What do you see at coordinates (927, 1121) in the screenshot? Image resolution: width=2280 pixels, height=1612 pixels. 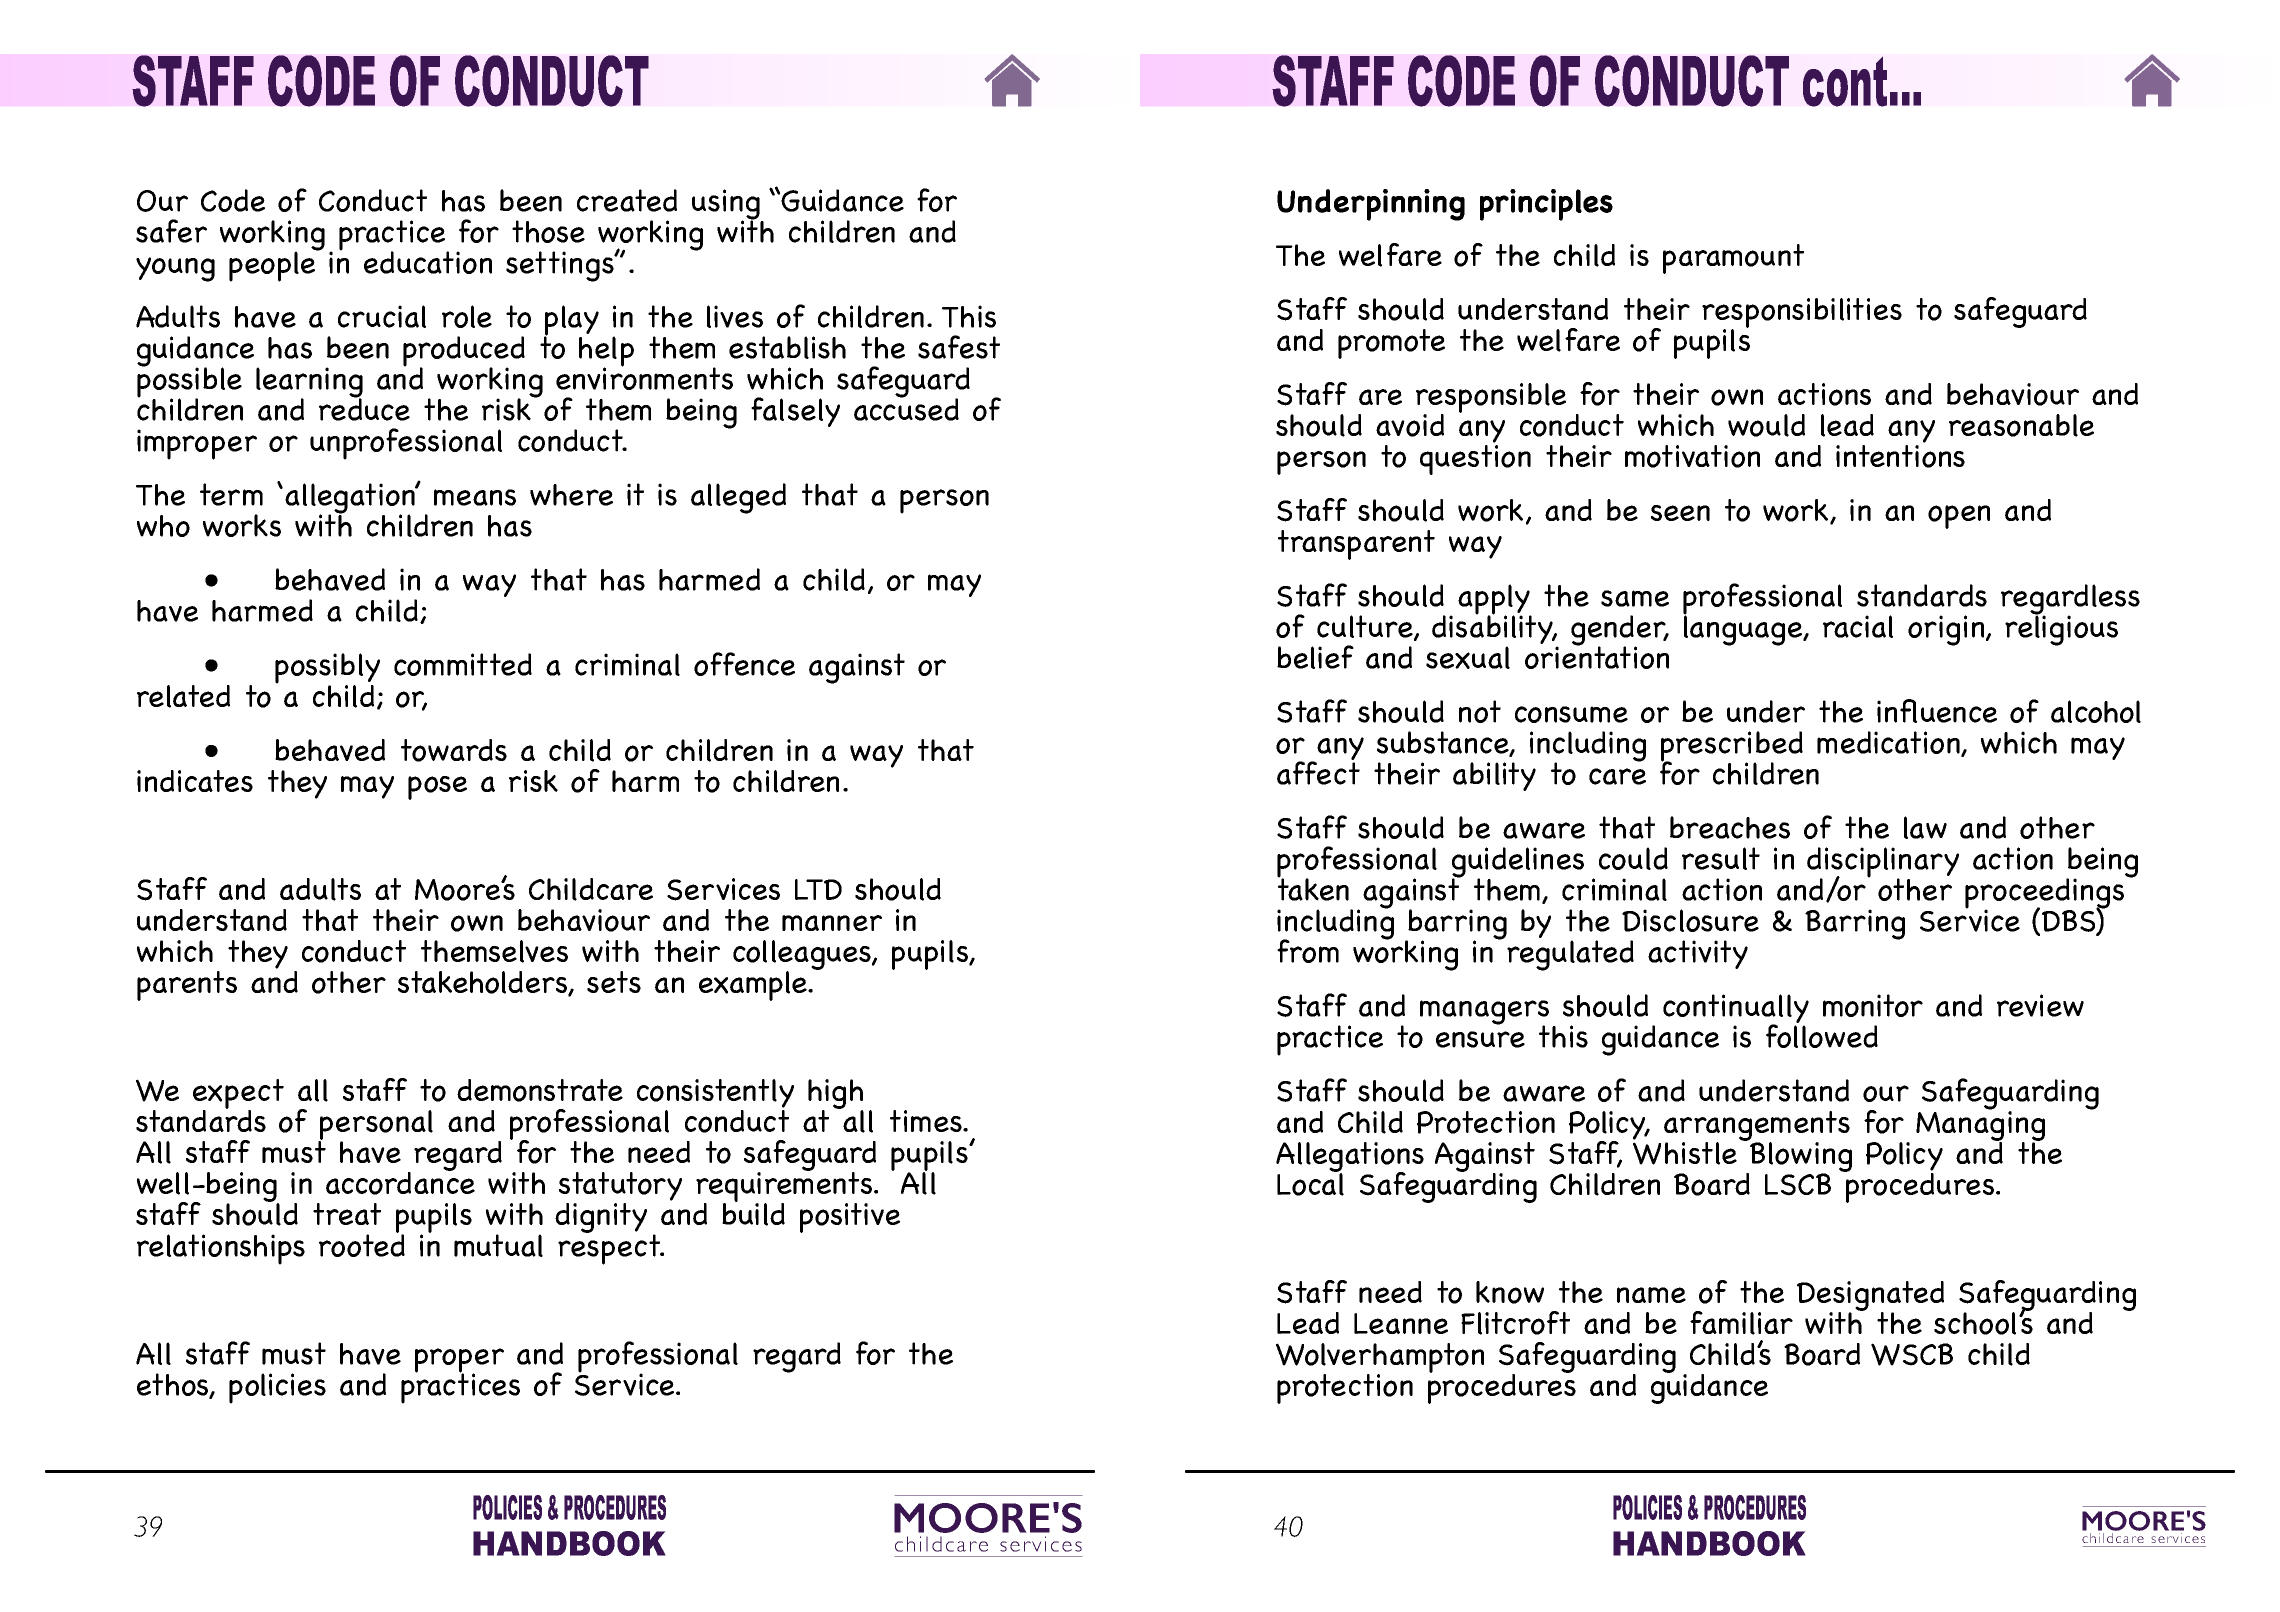 I see `times` at bounding box center [927, 1121].
